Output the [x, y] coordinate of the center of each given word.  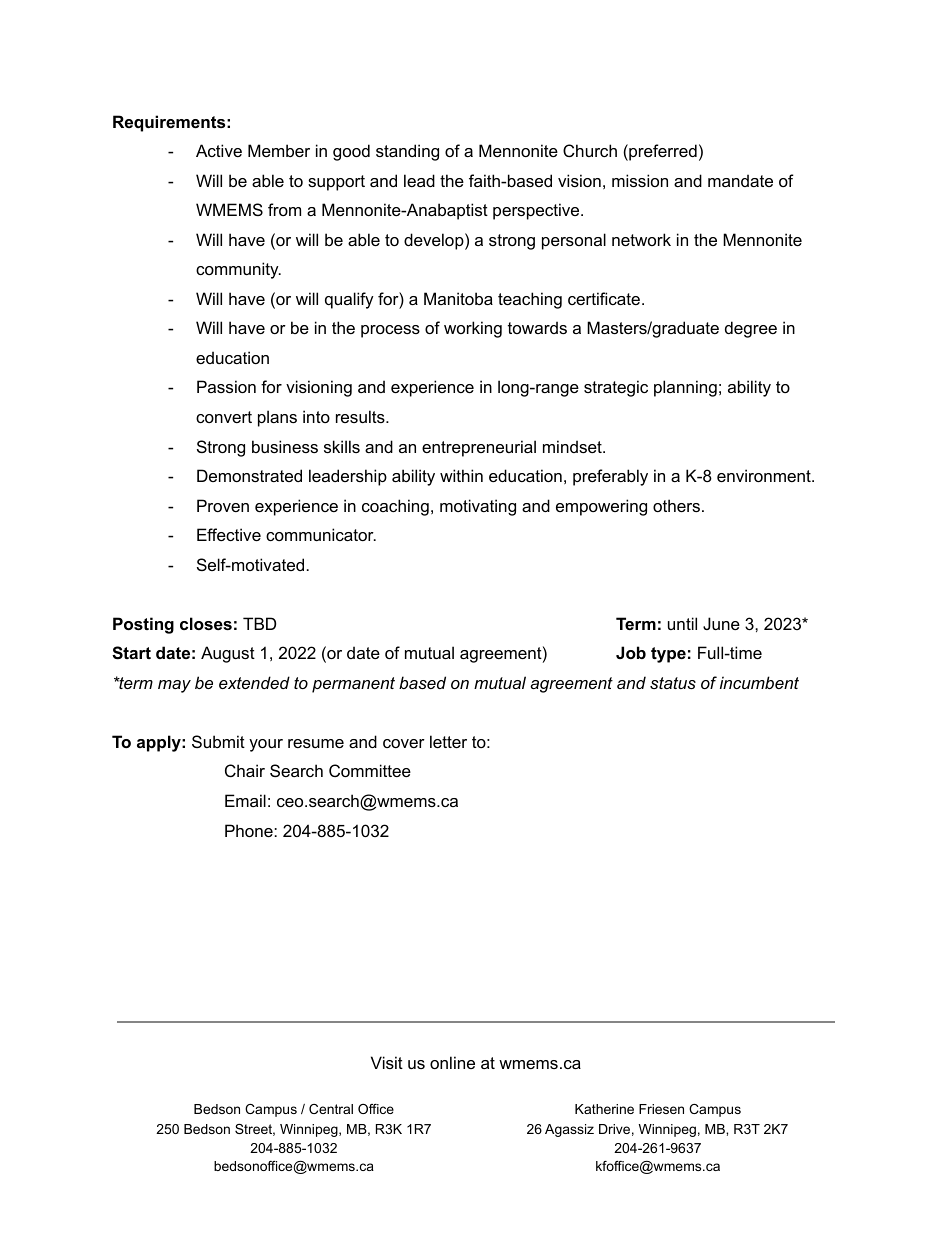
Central [331, 1109]
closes [206, 623]
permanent [353, 685]
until [682, 623]
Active [219, 150]
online [452, 1062]
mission [640, 180]
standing [407, 152]
